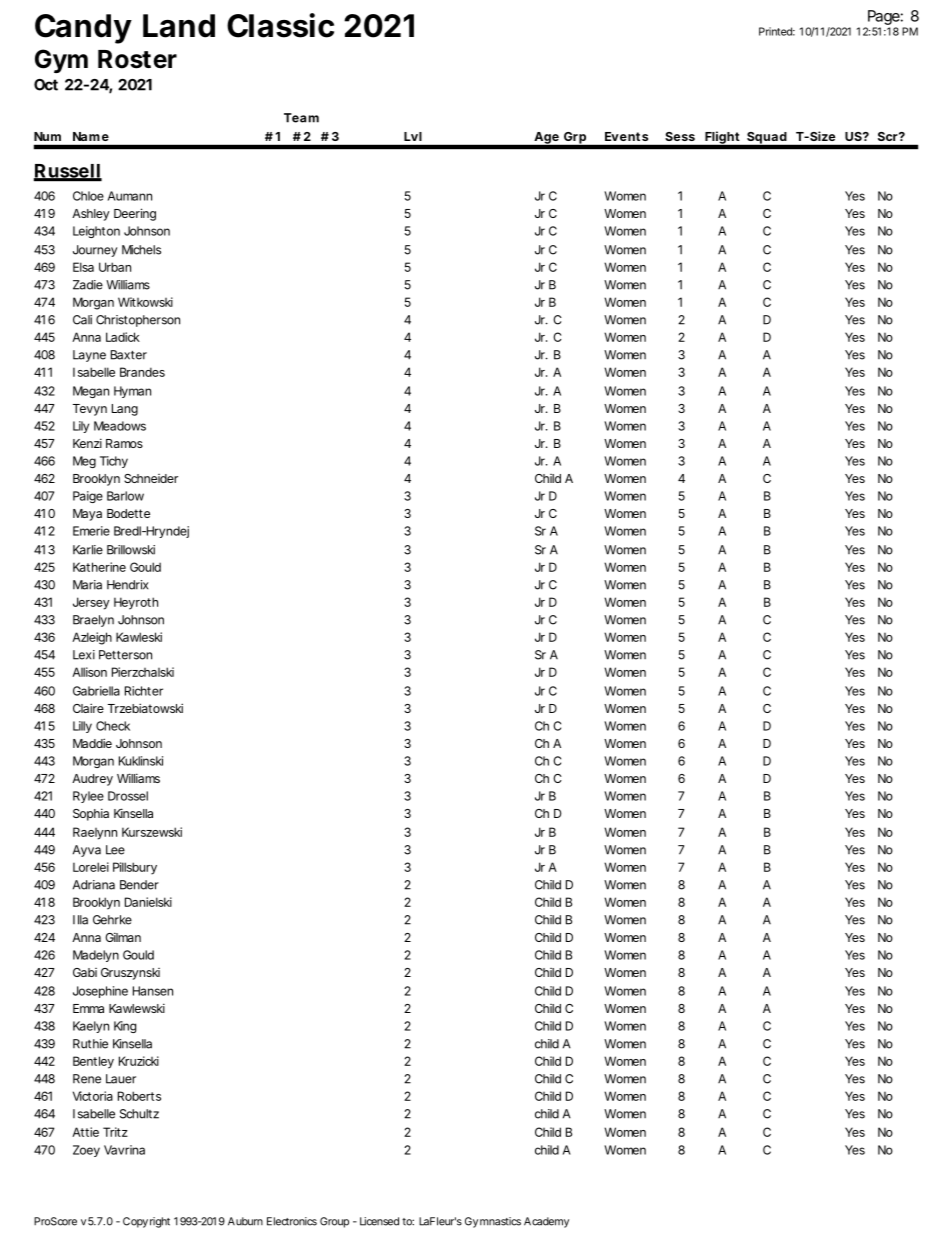  Describe the element at coordinates (379, 1221) in the document. I see `Licensed` at that location.
